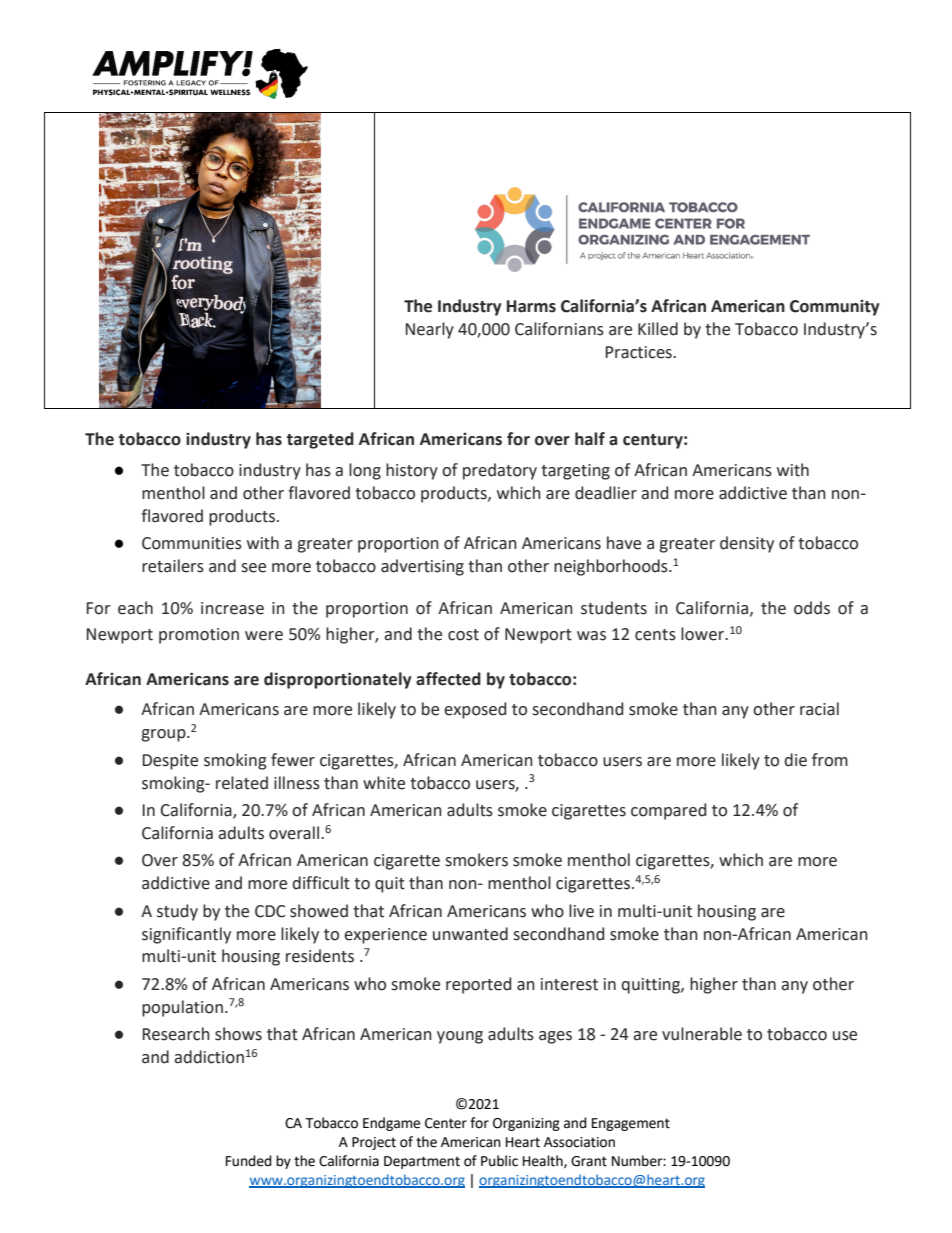  What do you see at coordinates (253, 568) in the document?
I see `see` at bounding box center [253, 568].
